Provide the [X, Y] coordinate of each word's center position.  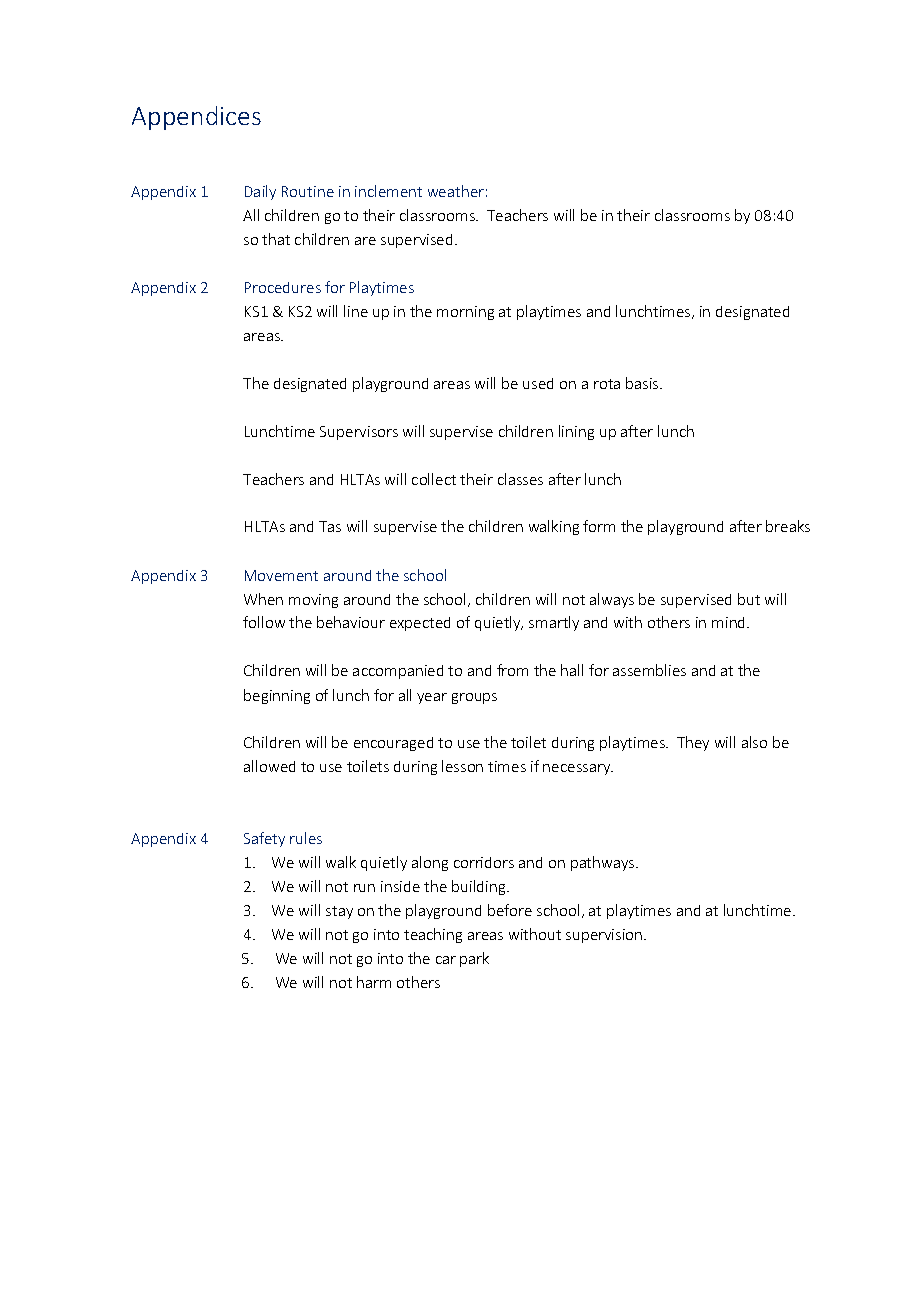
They [693, 743]
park [474, 959]
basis [643, 383]
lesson [462, 766]
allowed [269, 766]
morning [465, 313]
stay [339, 912]
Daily [260, 192]
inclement [388, 191]
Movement [281, 575]
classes [520, 479]
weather [456, 191]
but [749, 599]
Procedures [283, 287]
